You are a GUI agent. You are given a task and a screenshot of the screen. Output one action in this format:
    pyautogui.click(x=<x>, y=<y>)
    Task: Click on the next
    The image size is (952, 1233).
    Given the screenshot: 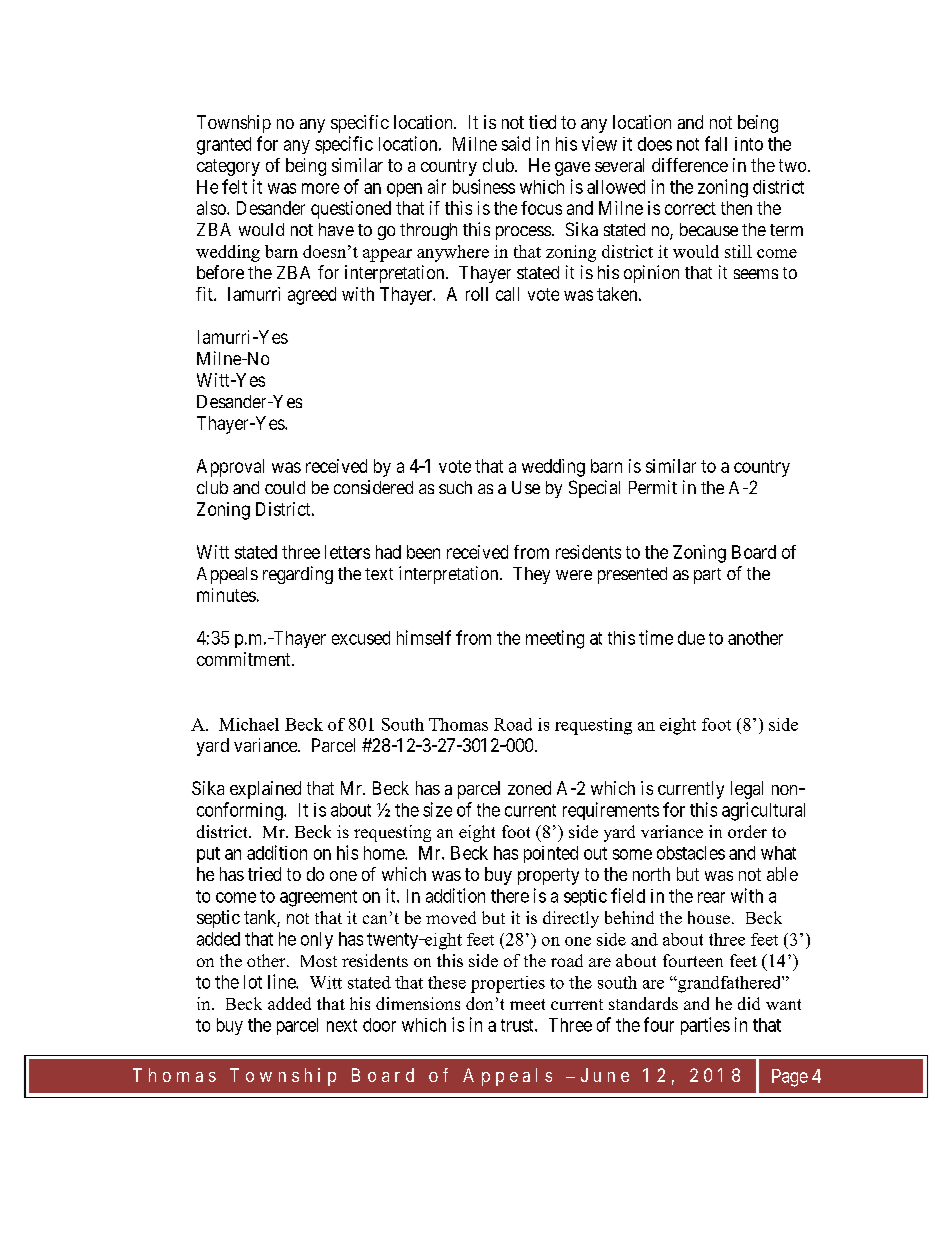 What is the action you would take?
    pyautogui.click(x=342, y=1025)
